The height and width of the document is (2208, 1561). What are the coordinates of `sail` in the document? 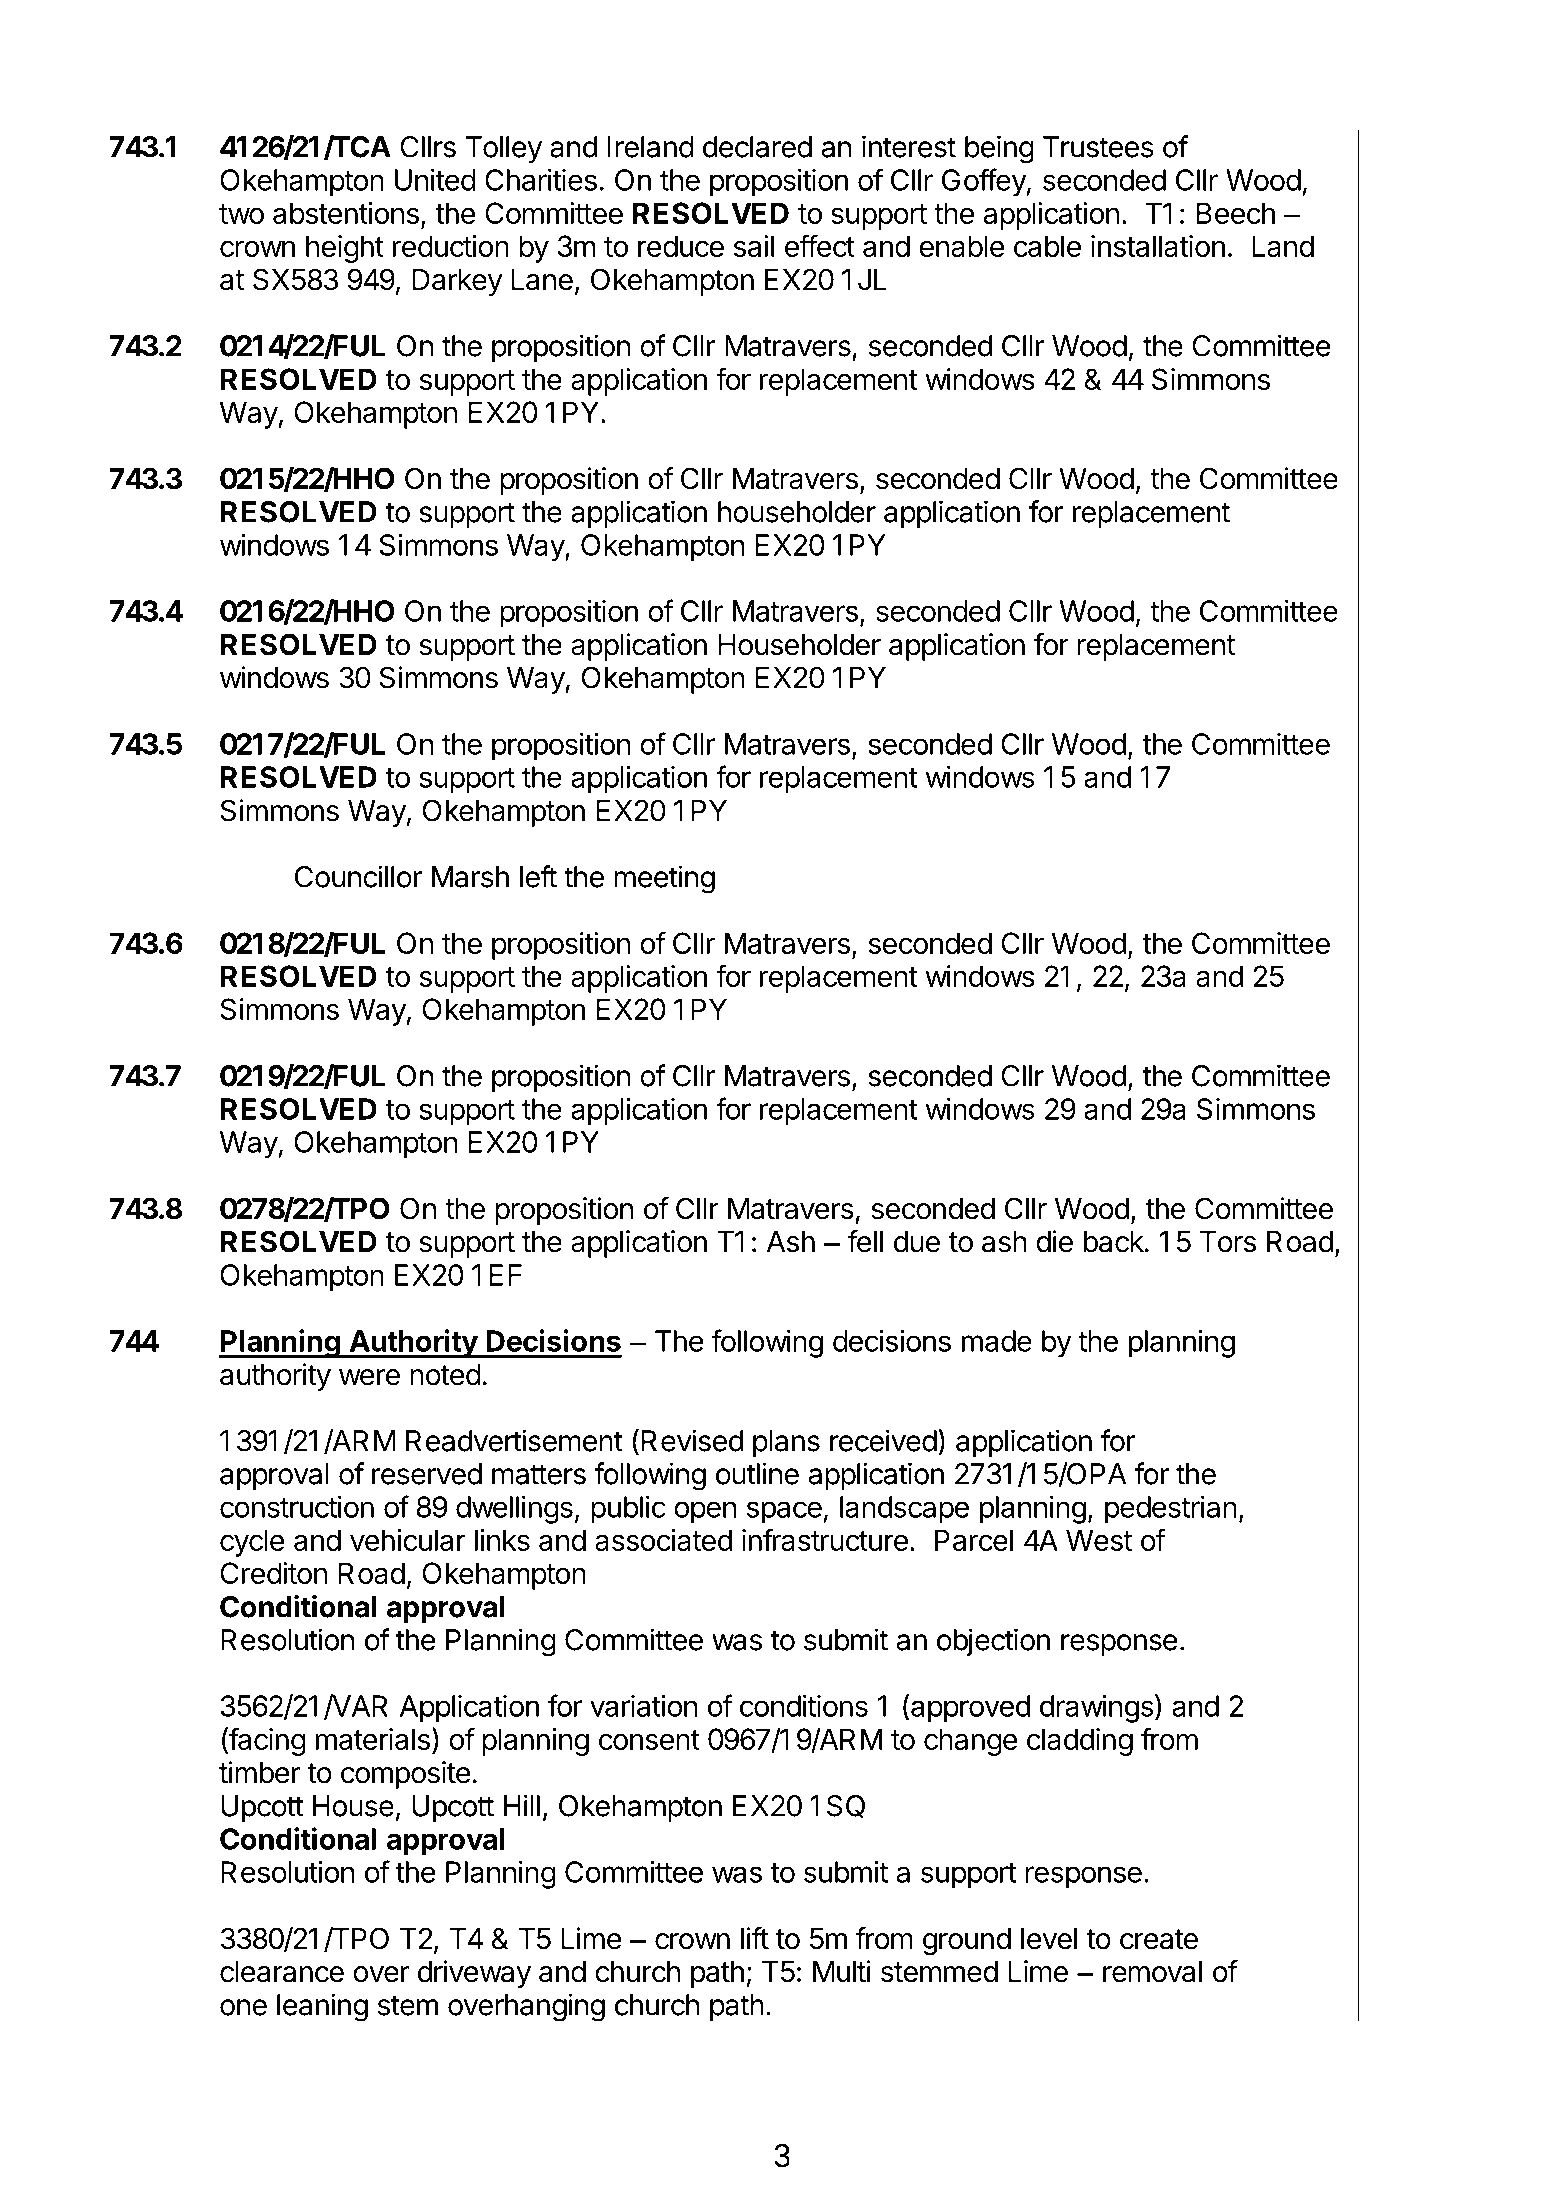 It's located at (754, 246).
